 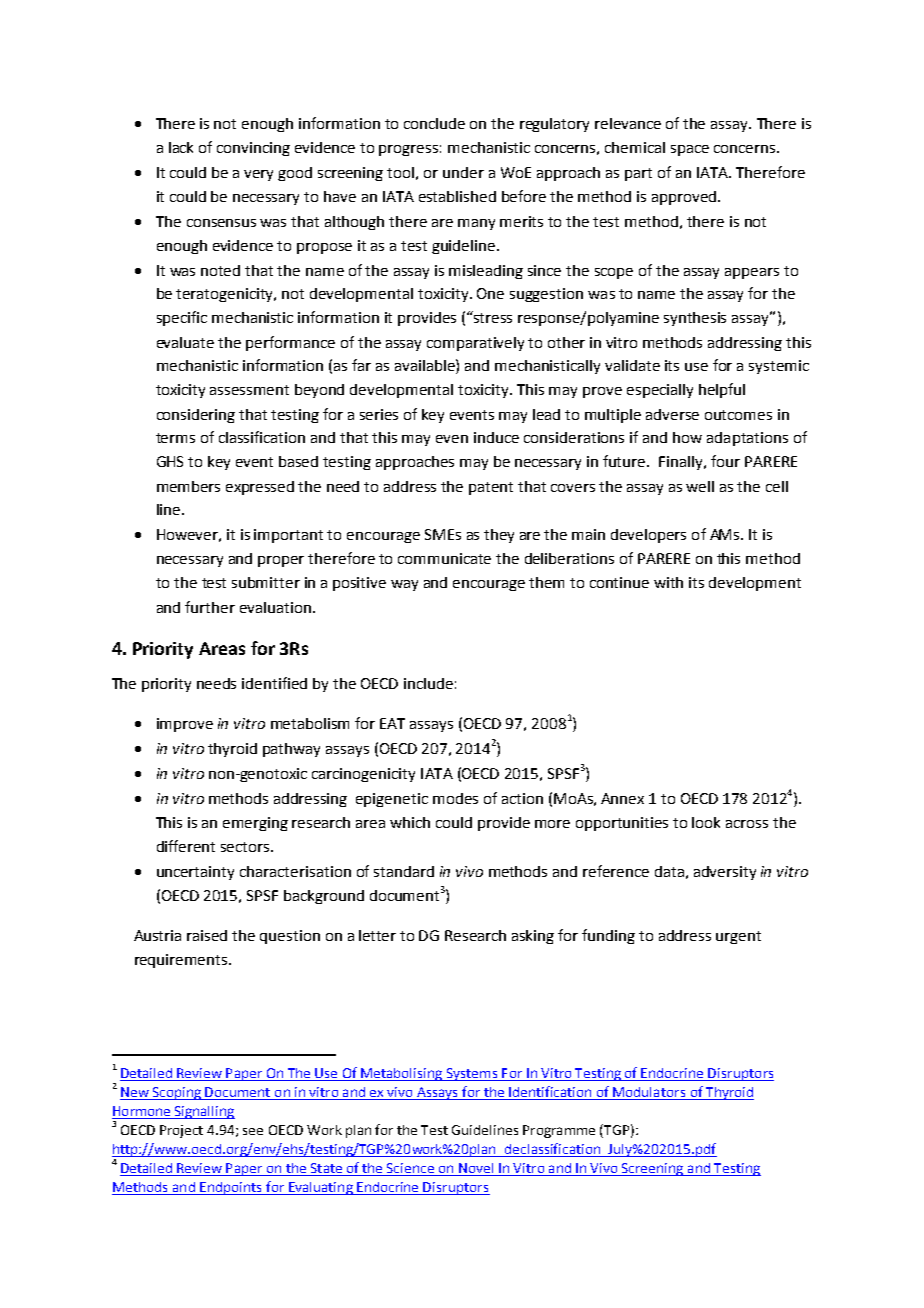 What do you see at coordinates (690, 150) in the document?
I see `space` at bounding box center [690, 150].
